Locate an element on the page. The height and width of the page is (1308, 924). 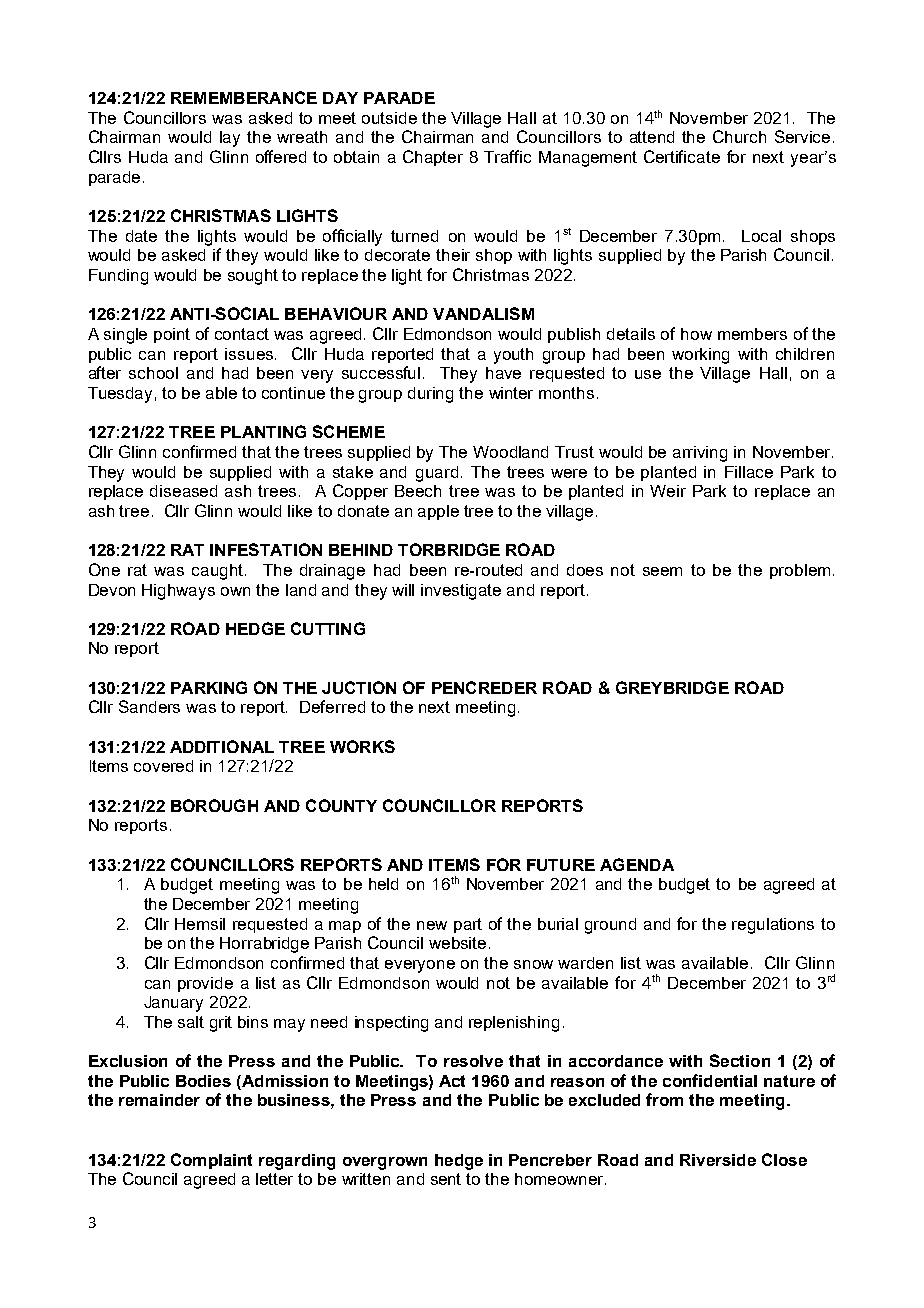
part is located at coordinates (468, 925).
